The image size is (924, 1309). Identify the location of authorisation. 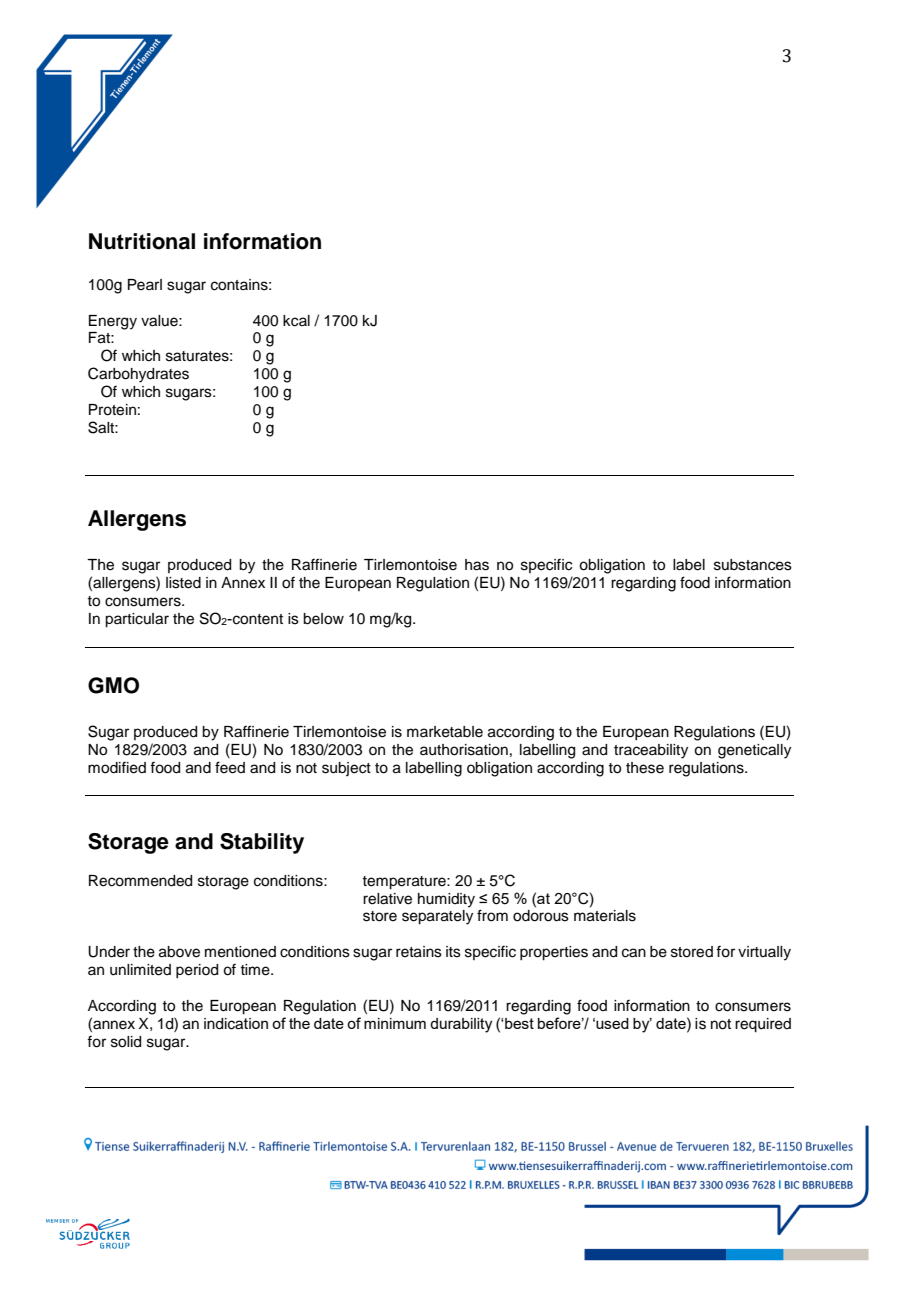
(464, 750).
